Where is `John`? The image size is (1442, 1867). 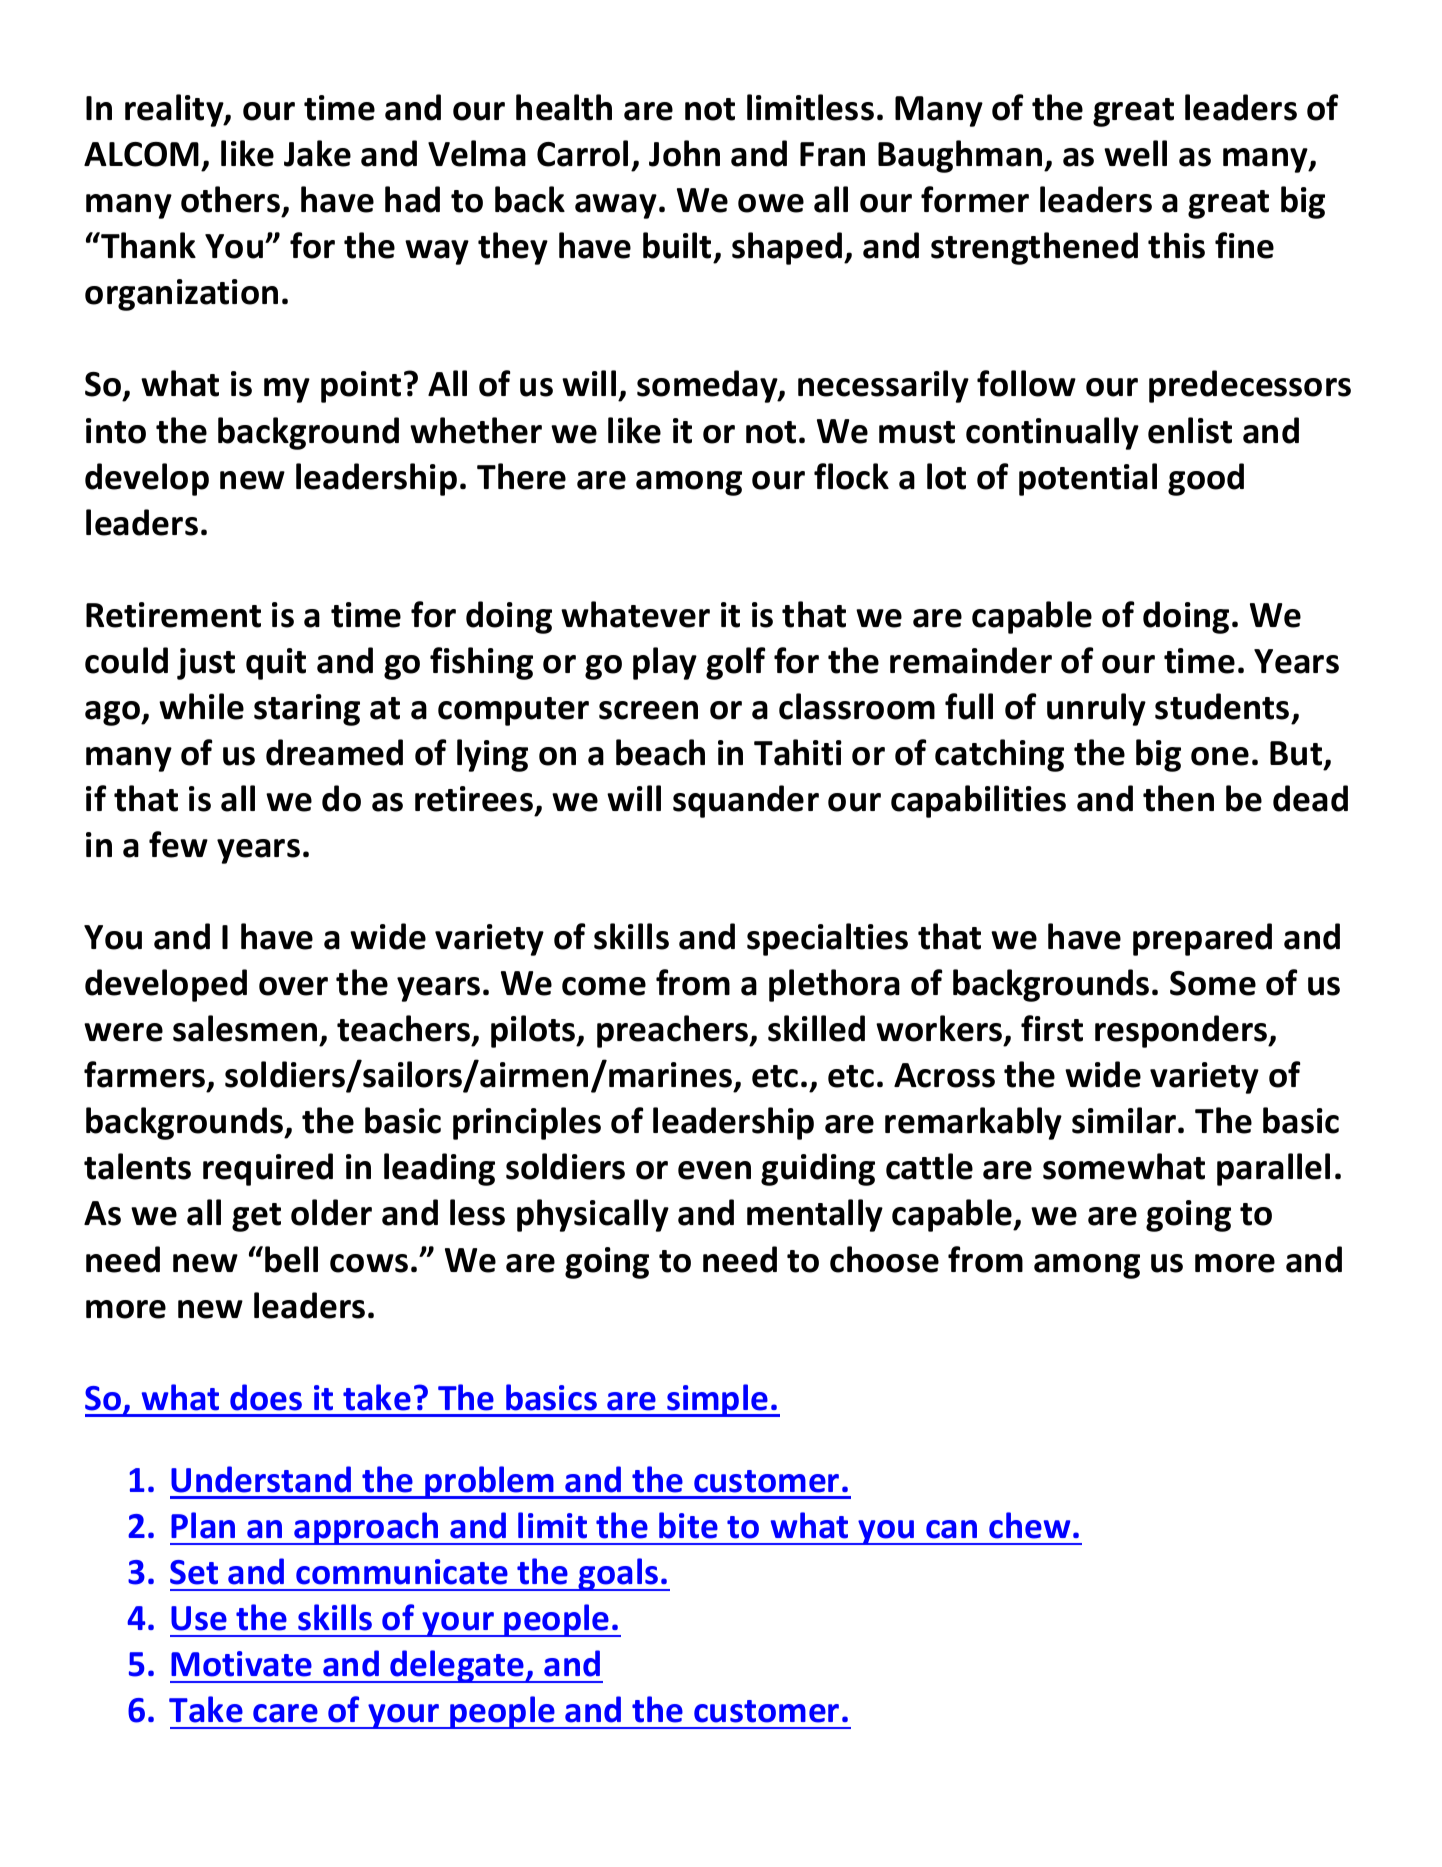
John is located at coordinates (684, 153).
